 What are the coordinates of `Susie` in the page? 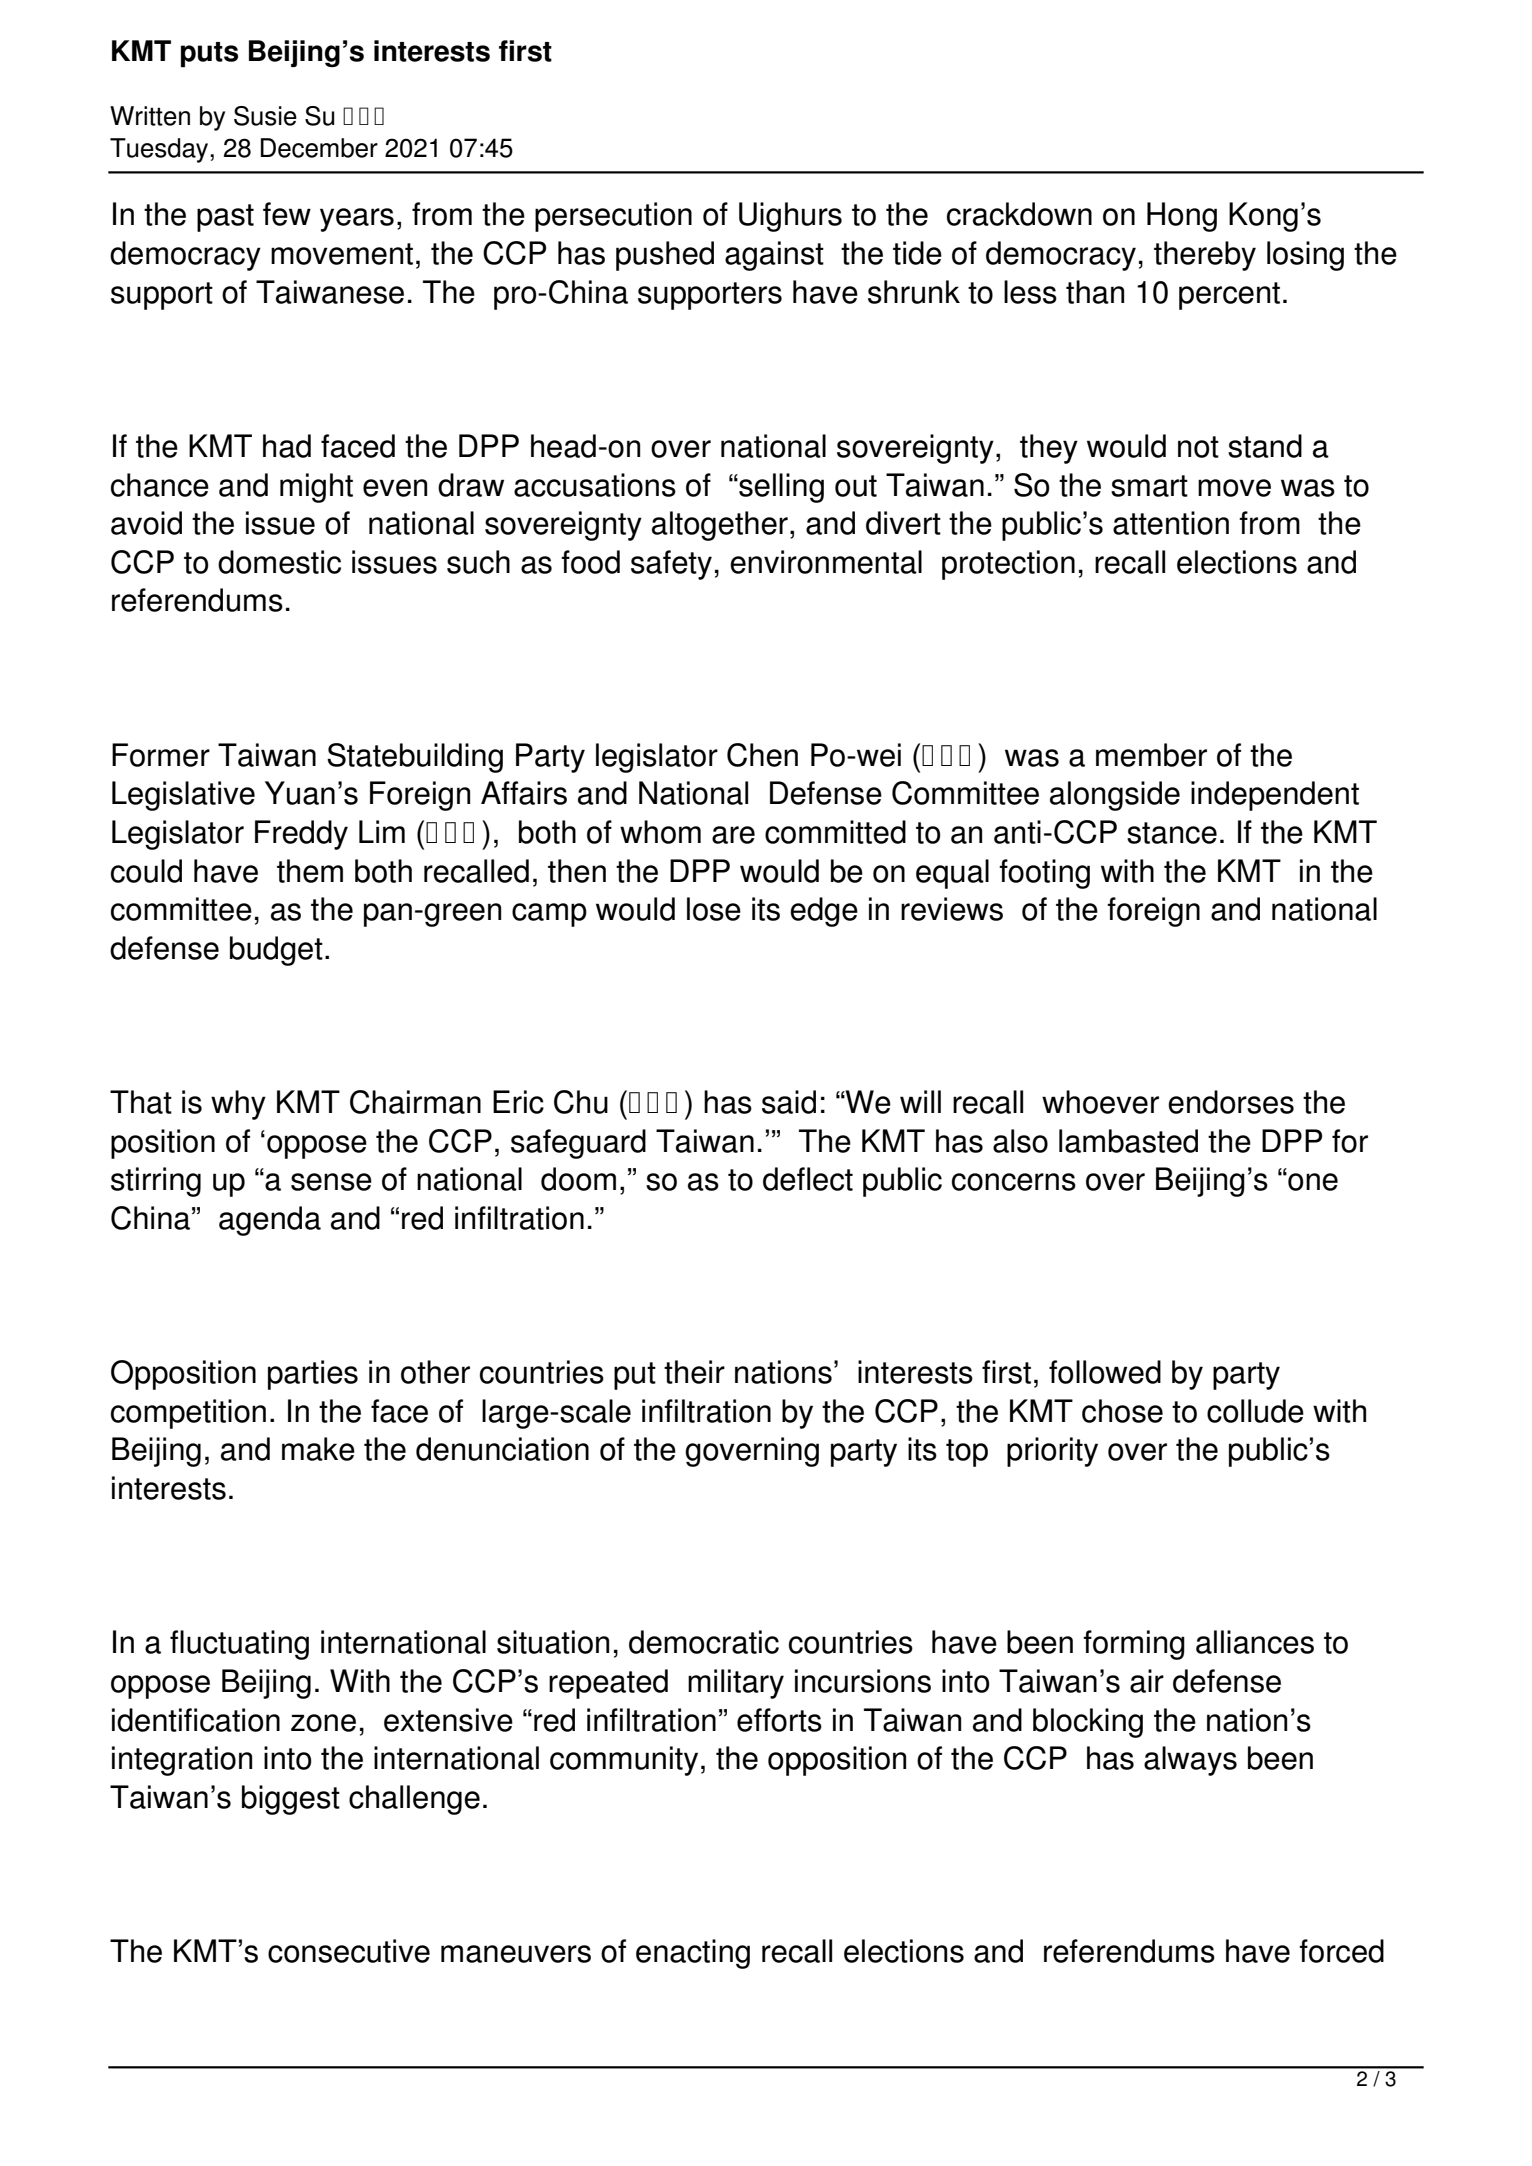 It's located at (265, 116).
